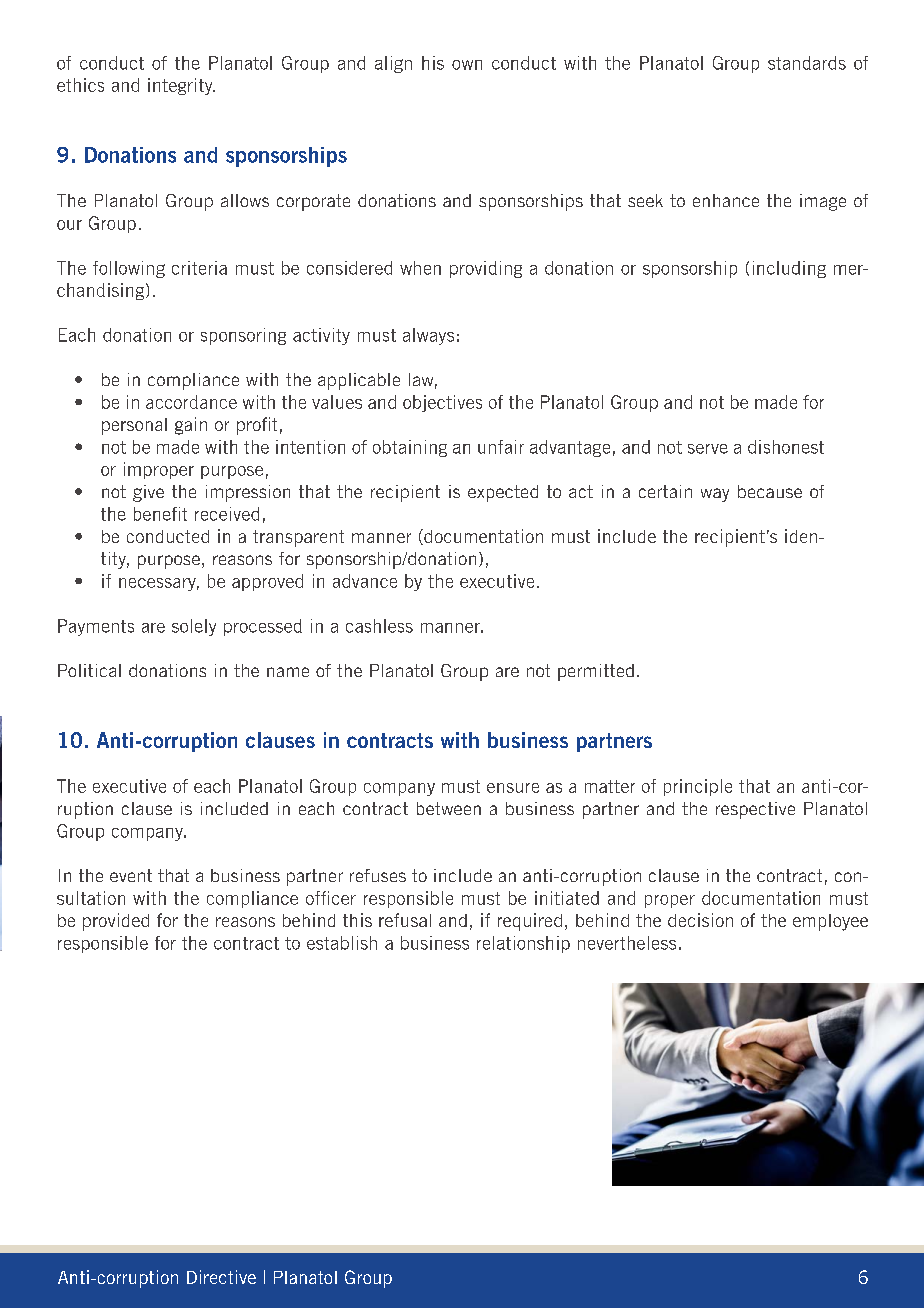 This screenshot has width=924, height=1308. Describe the element at coordinates (467, 65) in the screenshot. I see `own` at that location.
